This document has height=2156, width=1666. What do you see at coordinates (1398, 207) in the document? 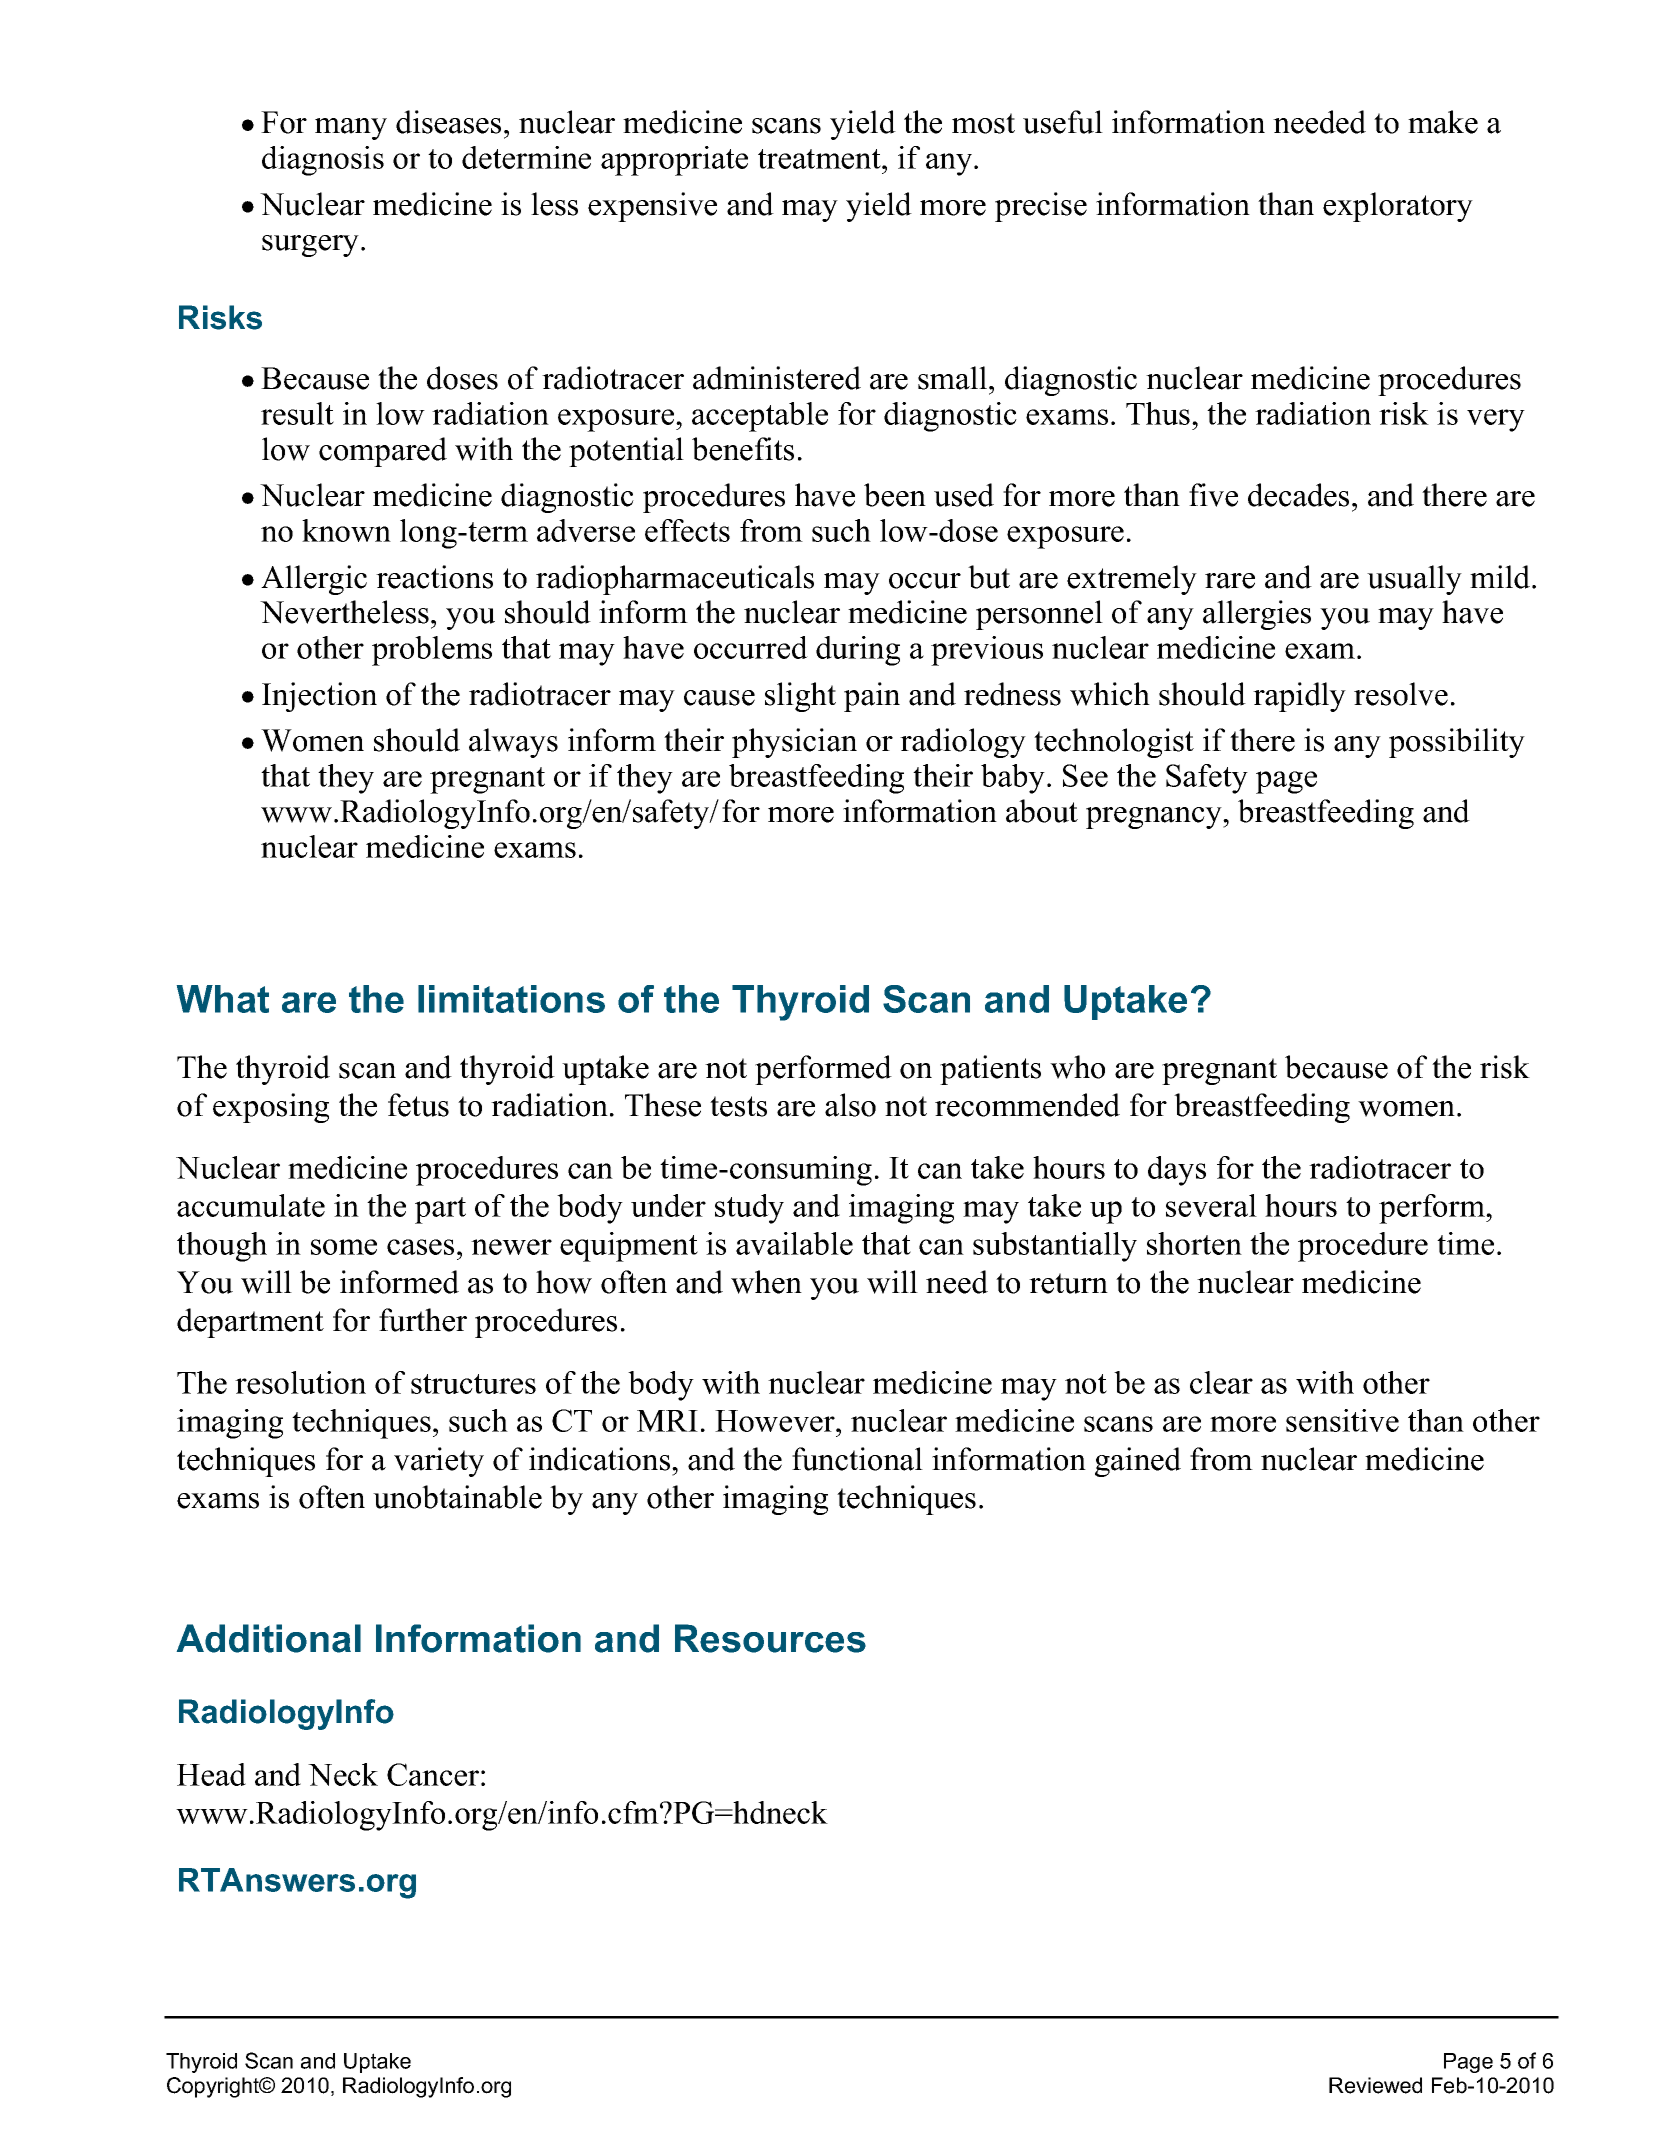
I see `exploratory` at bounding box center [1398, 207].
